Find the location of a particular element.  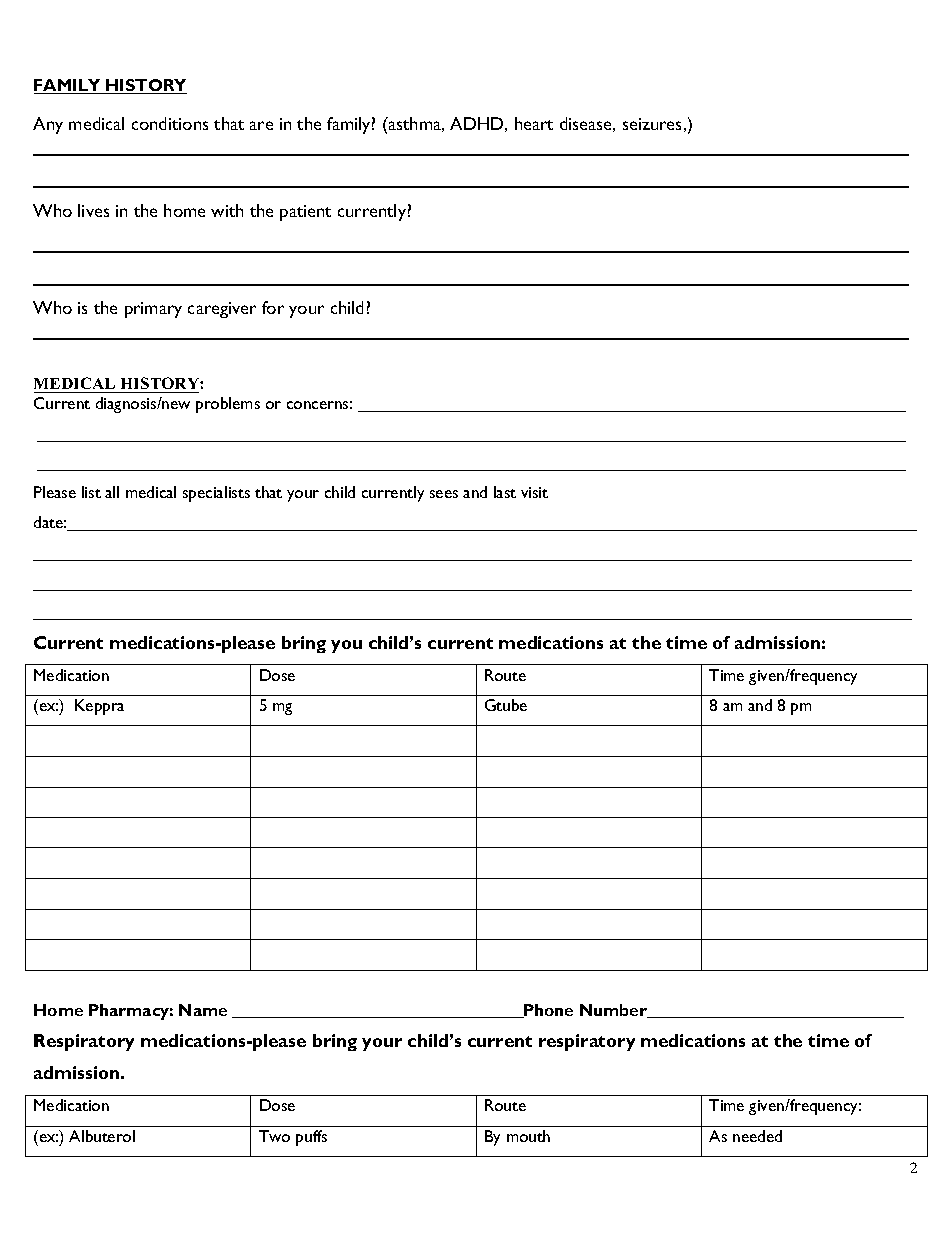

needed is located at coordinates (757, 1136).
